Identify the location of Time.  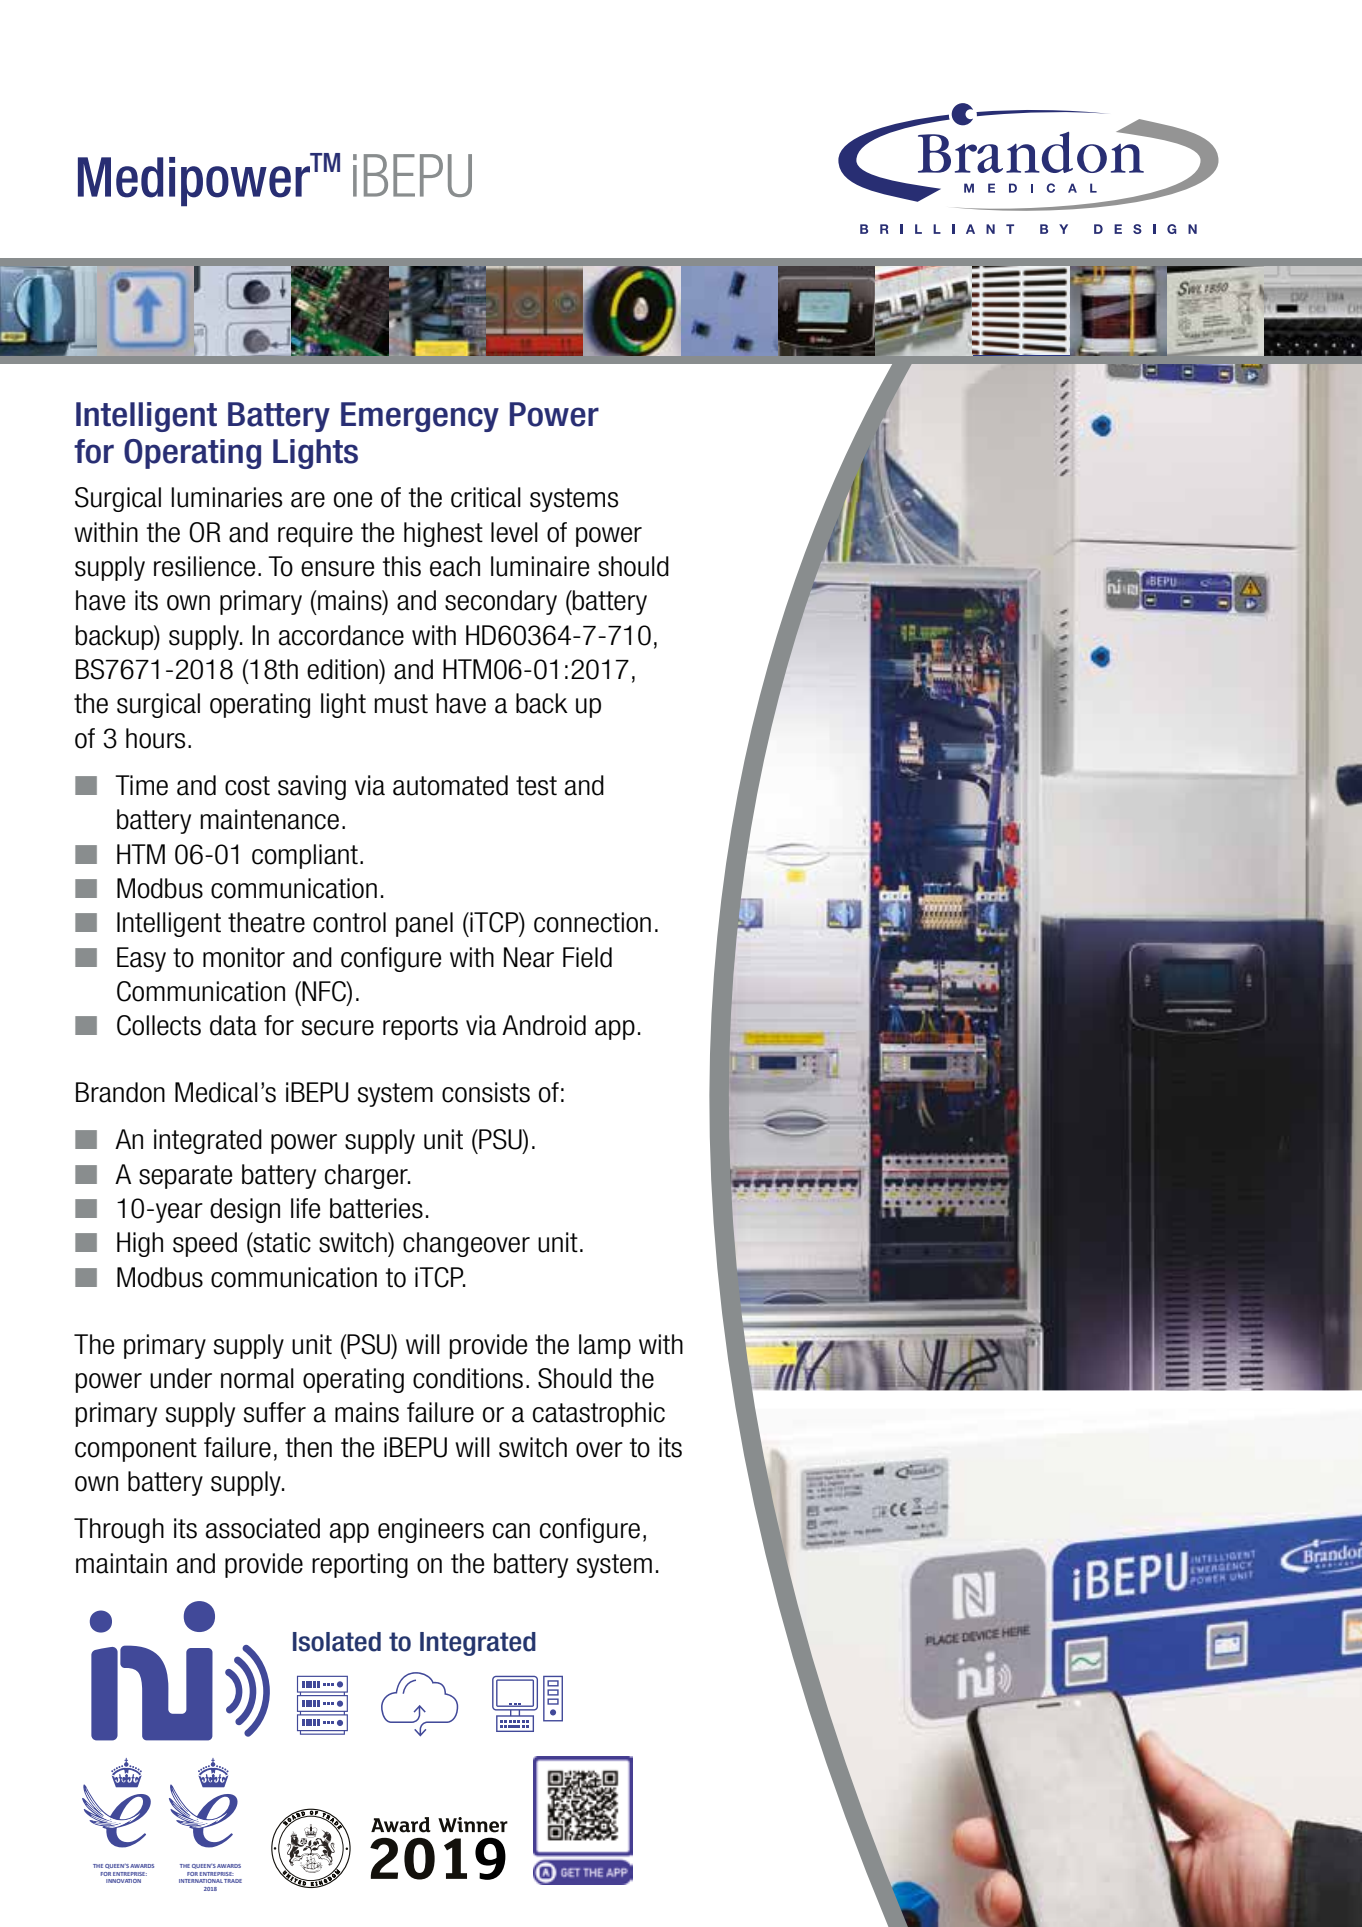
(141, 785).
